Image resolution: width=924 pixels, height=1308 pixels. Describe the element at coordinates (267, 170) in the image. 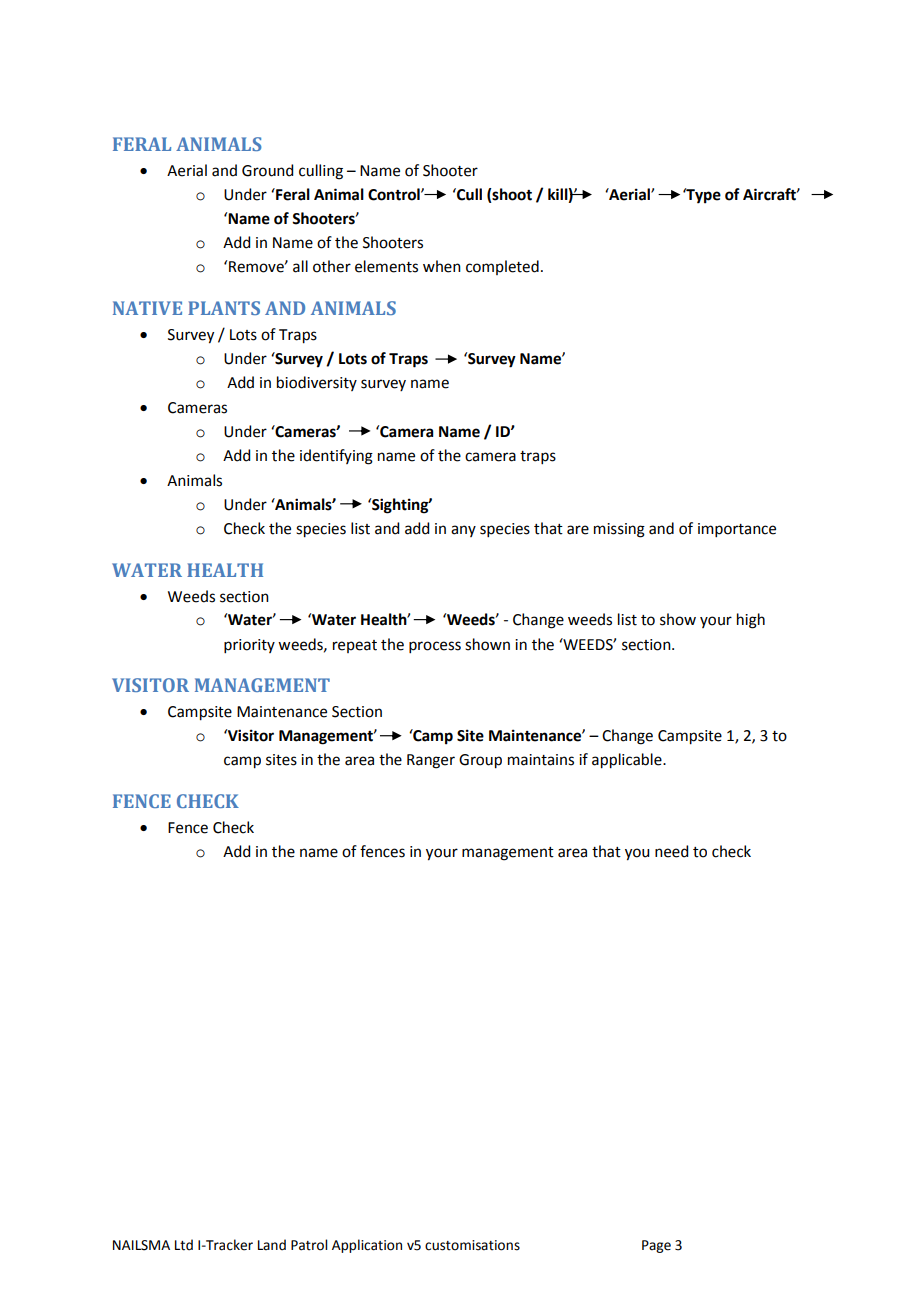

I see `Ground` at that location.
